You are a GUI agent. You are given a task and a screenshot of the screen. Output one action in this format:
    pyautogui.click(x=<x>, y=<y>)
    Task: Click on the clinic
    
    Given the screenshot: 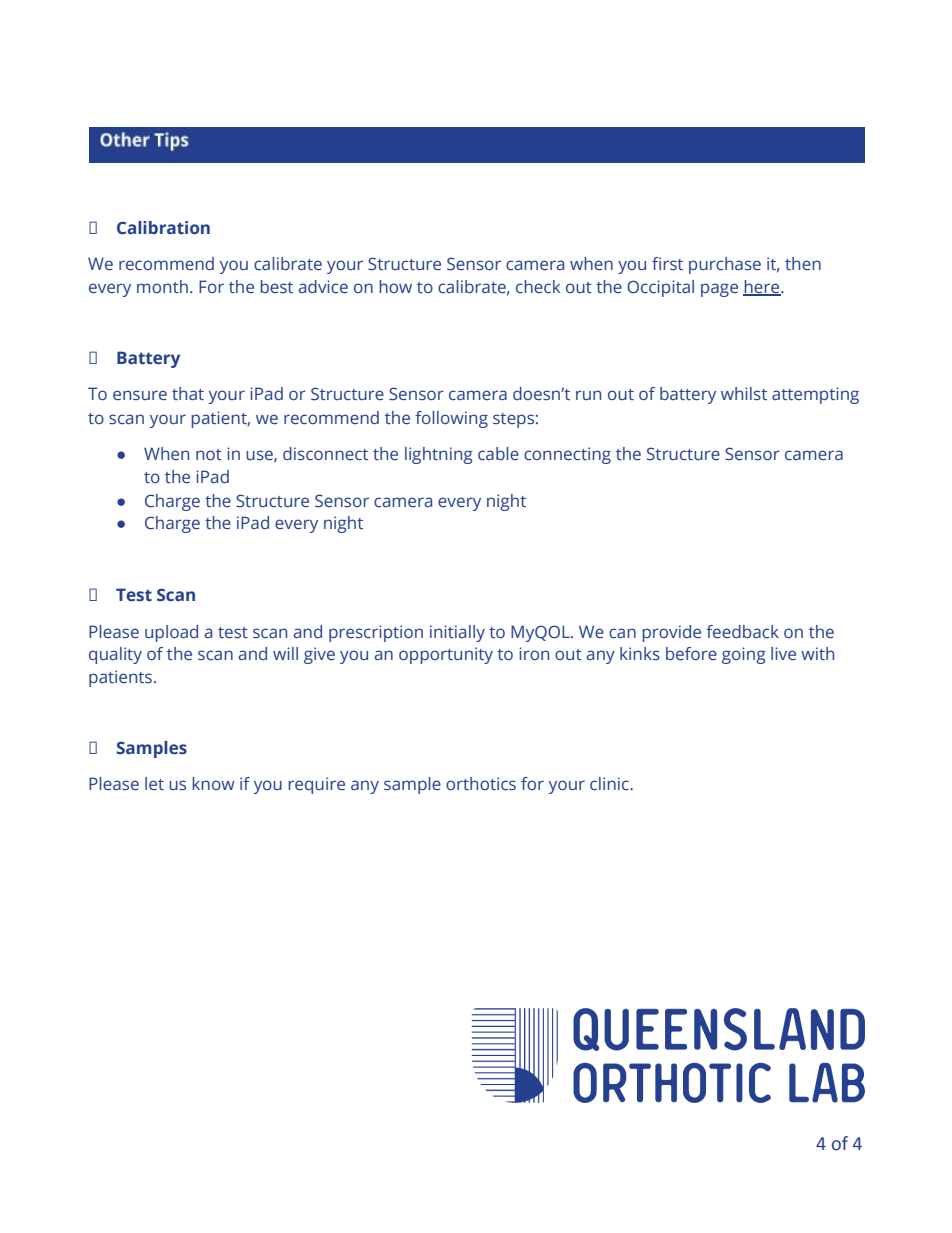 What is the action you would take?
    pyautogui.click(x=610, y=783)
